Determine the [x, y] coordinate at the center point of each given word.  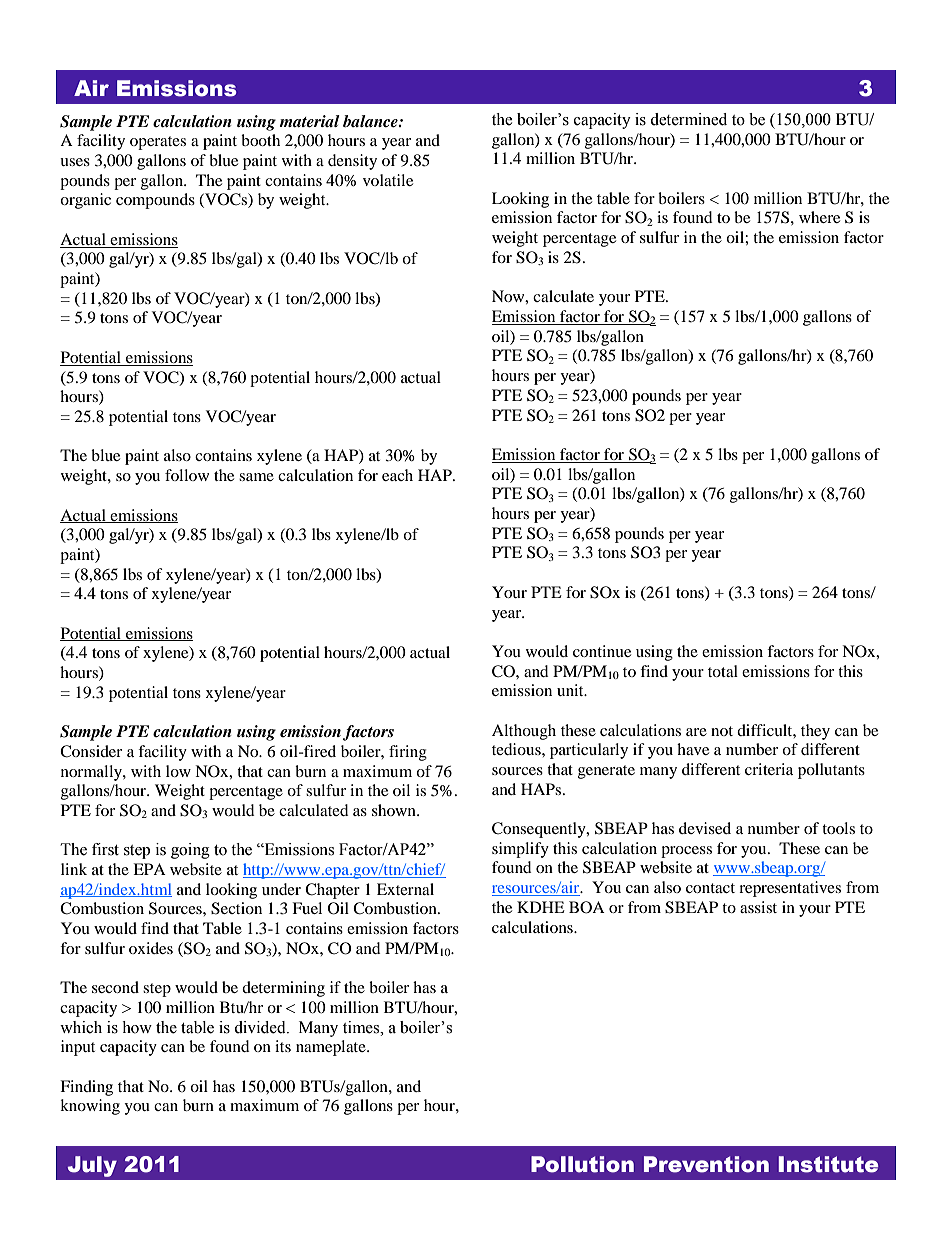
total [723, 671]
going [190, 851]
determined [688, 119]
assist [758, 907]
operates [158, 143]
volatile [388, 180]
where [819, 217]
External [405, 889]
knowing [90, 1107]
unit [571, 690]
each [397, 475]
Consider [91, 751]
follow [187, 475]
